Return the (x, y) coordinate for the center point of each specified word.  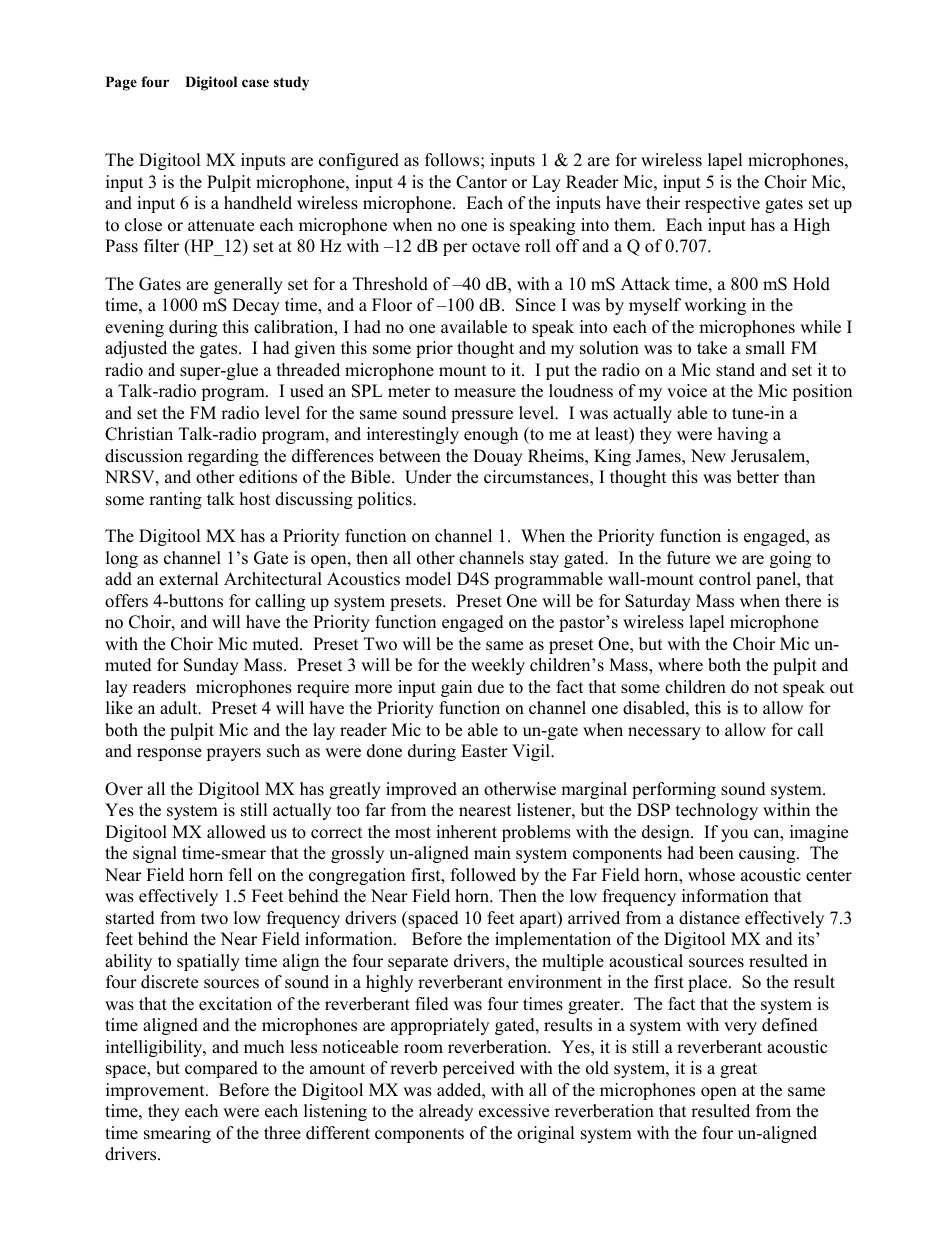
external (189, 579)
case (255, 83)
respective (722, 204)
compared (221, 1069)
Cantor (481, 182)
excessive (514, 1111)
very (740, 1028)
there (803, 601)
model (428, 579)
